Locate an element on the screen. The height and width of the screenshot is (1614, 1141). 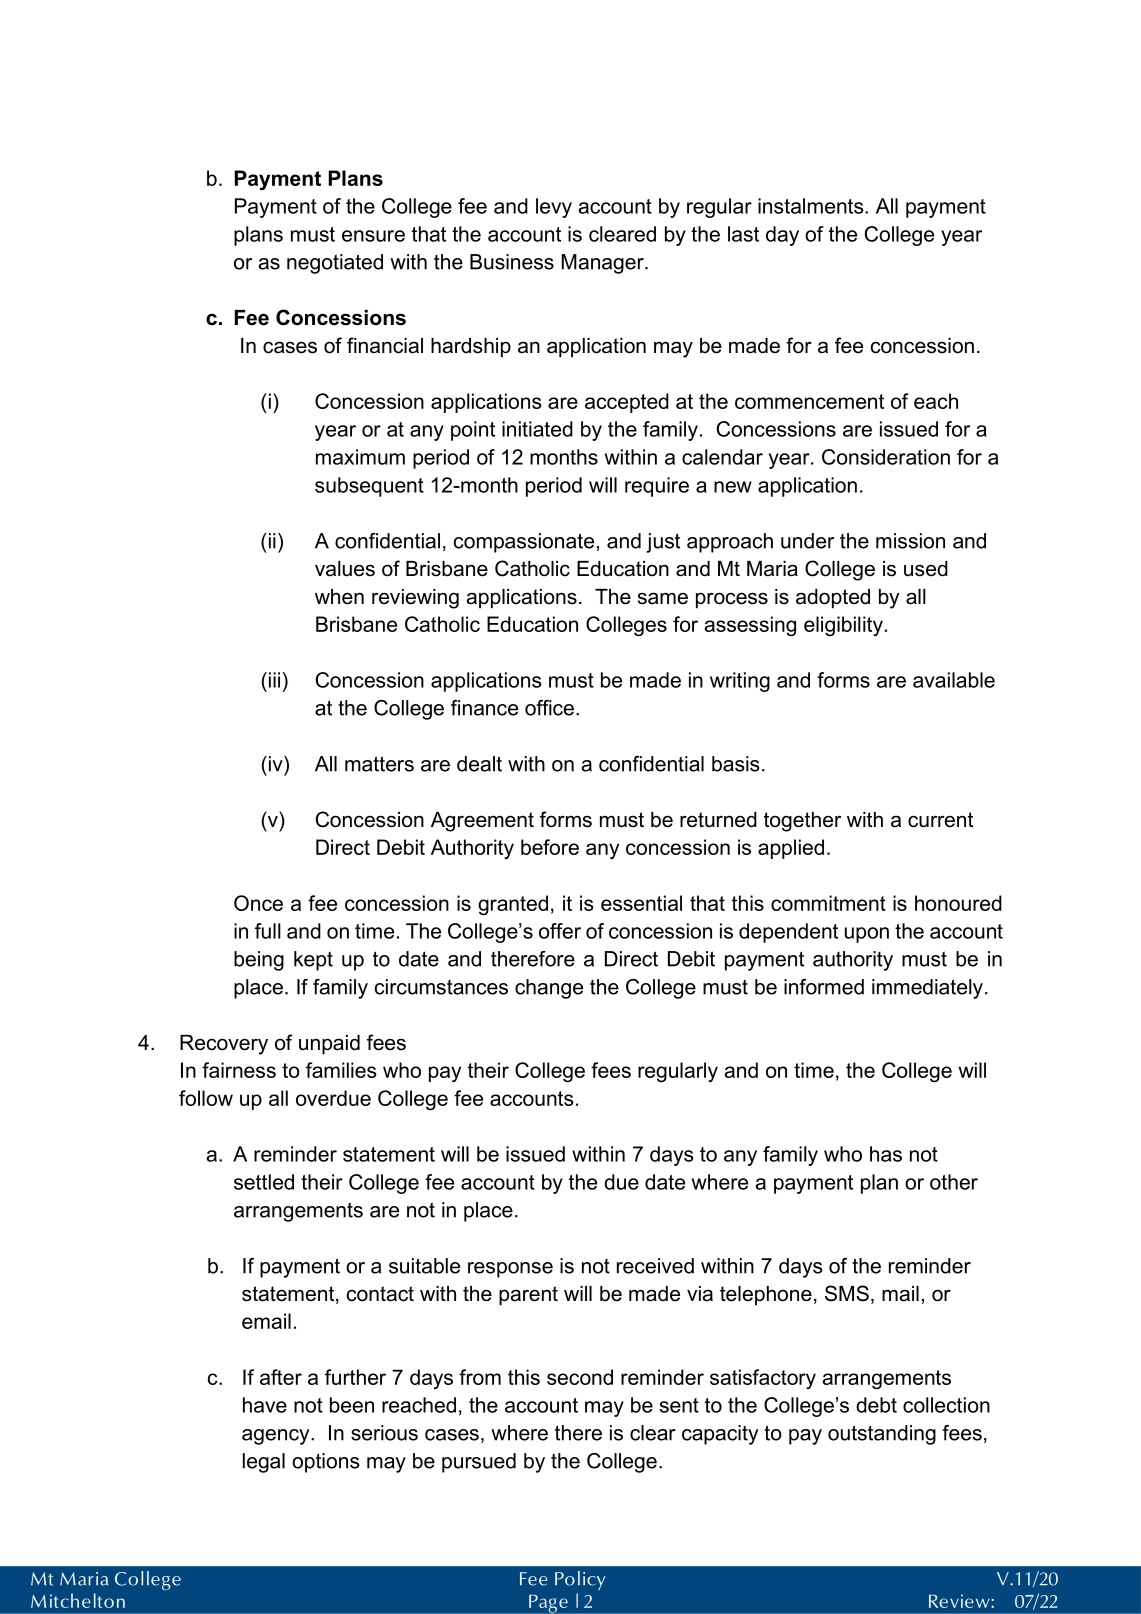
Manager is located at coordinates (604, 264).
